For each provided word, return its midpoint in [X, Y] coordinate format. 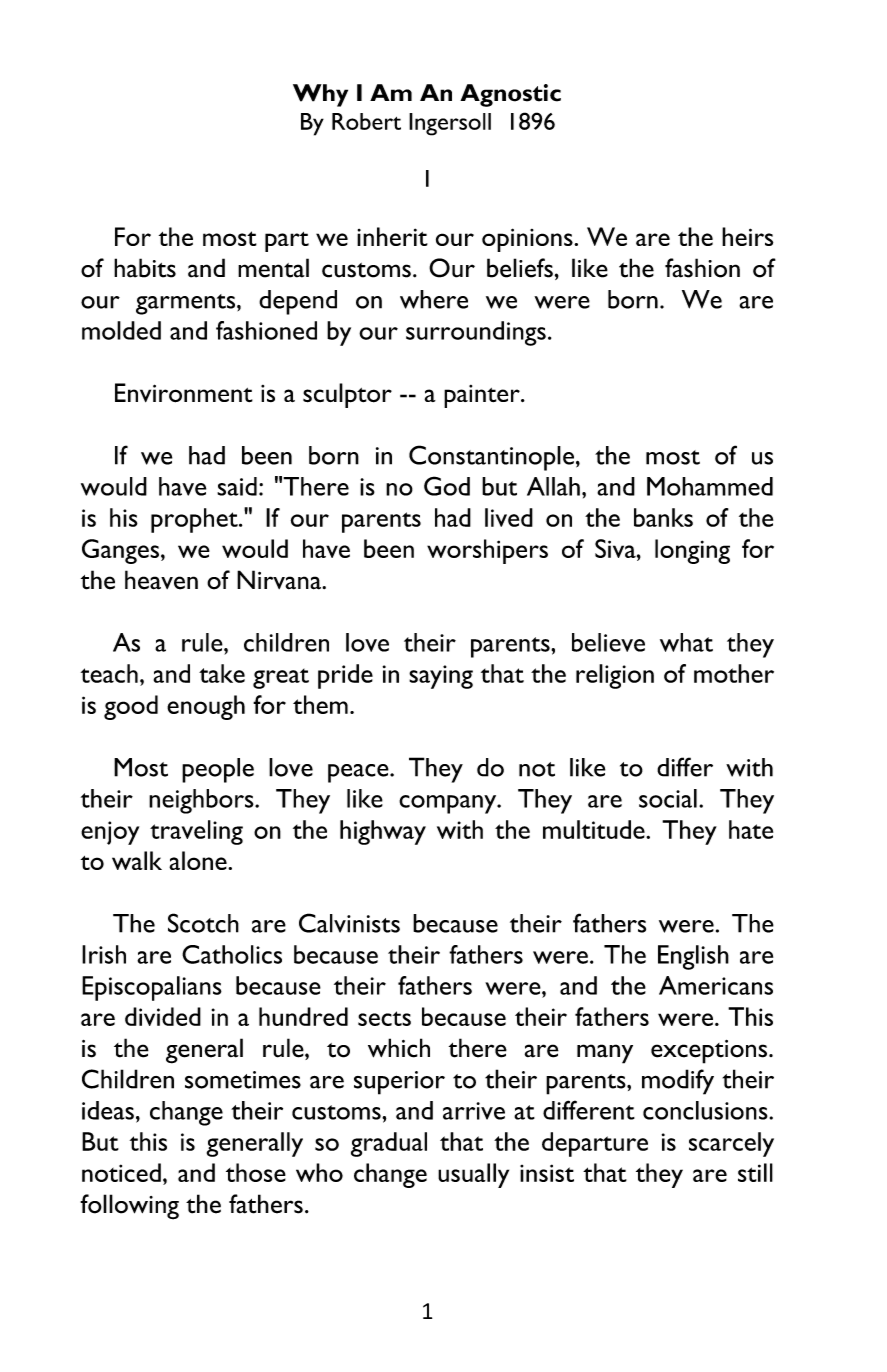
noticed [121, 1172]
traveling [196, 832]
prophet [195, 520]
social [668, 798]
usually [473, 1175]
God [447, 486]
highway [383, 832]
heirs [747, 236]
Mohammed [710, 486]
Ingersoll [450, 124]
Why [320, 95]
